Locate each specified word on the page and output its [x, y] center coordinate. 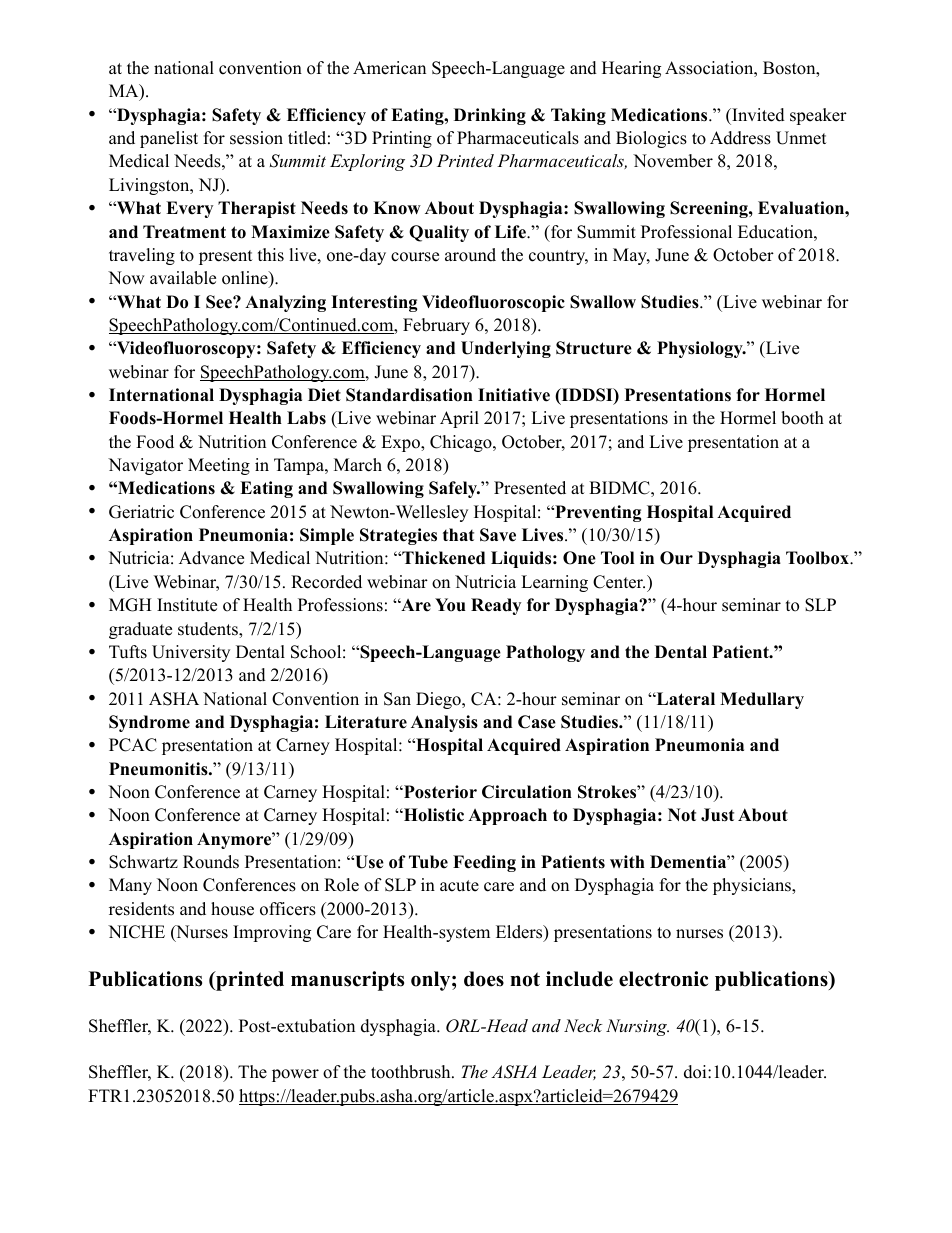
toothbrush [412, 1072]
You [450, 605]
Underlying [506, 349]
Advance [211, 558]
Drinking [490, 116]
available [183, 278]
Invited [757, 115]
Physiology [701, 349]
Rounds [211, 862]
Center [619, 582]
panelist [169, 139]
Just [717, 815]
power [295, 1075]
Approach [507, 816]
